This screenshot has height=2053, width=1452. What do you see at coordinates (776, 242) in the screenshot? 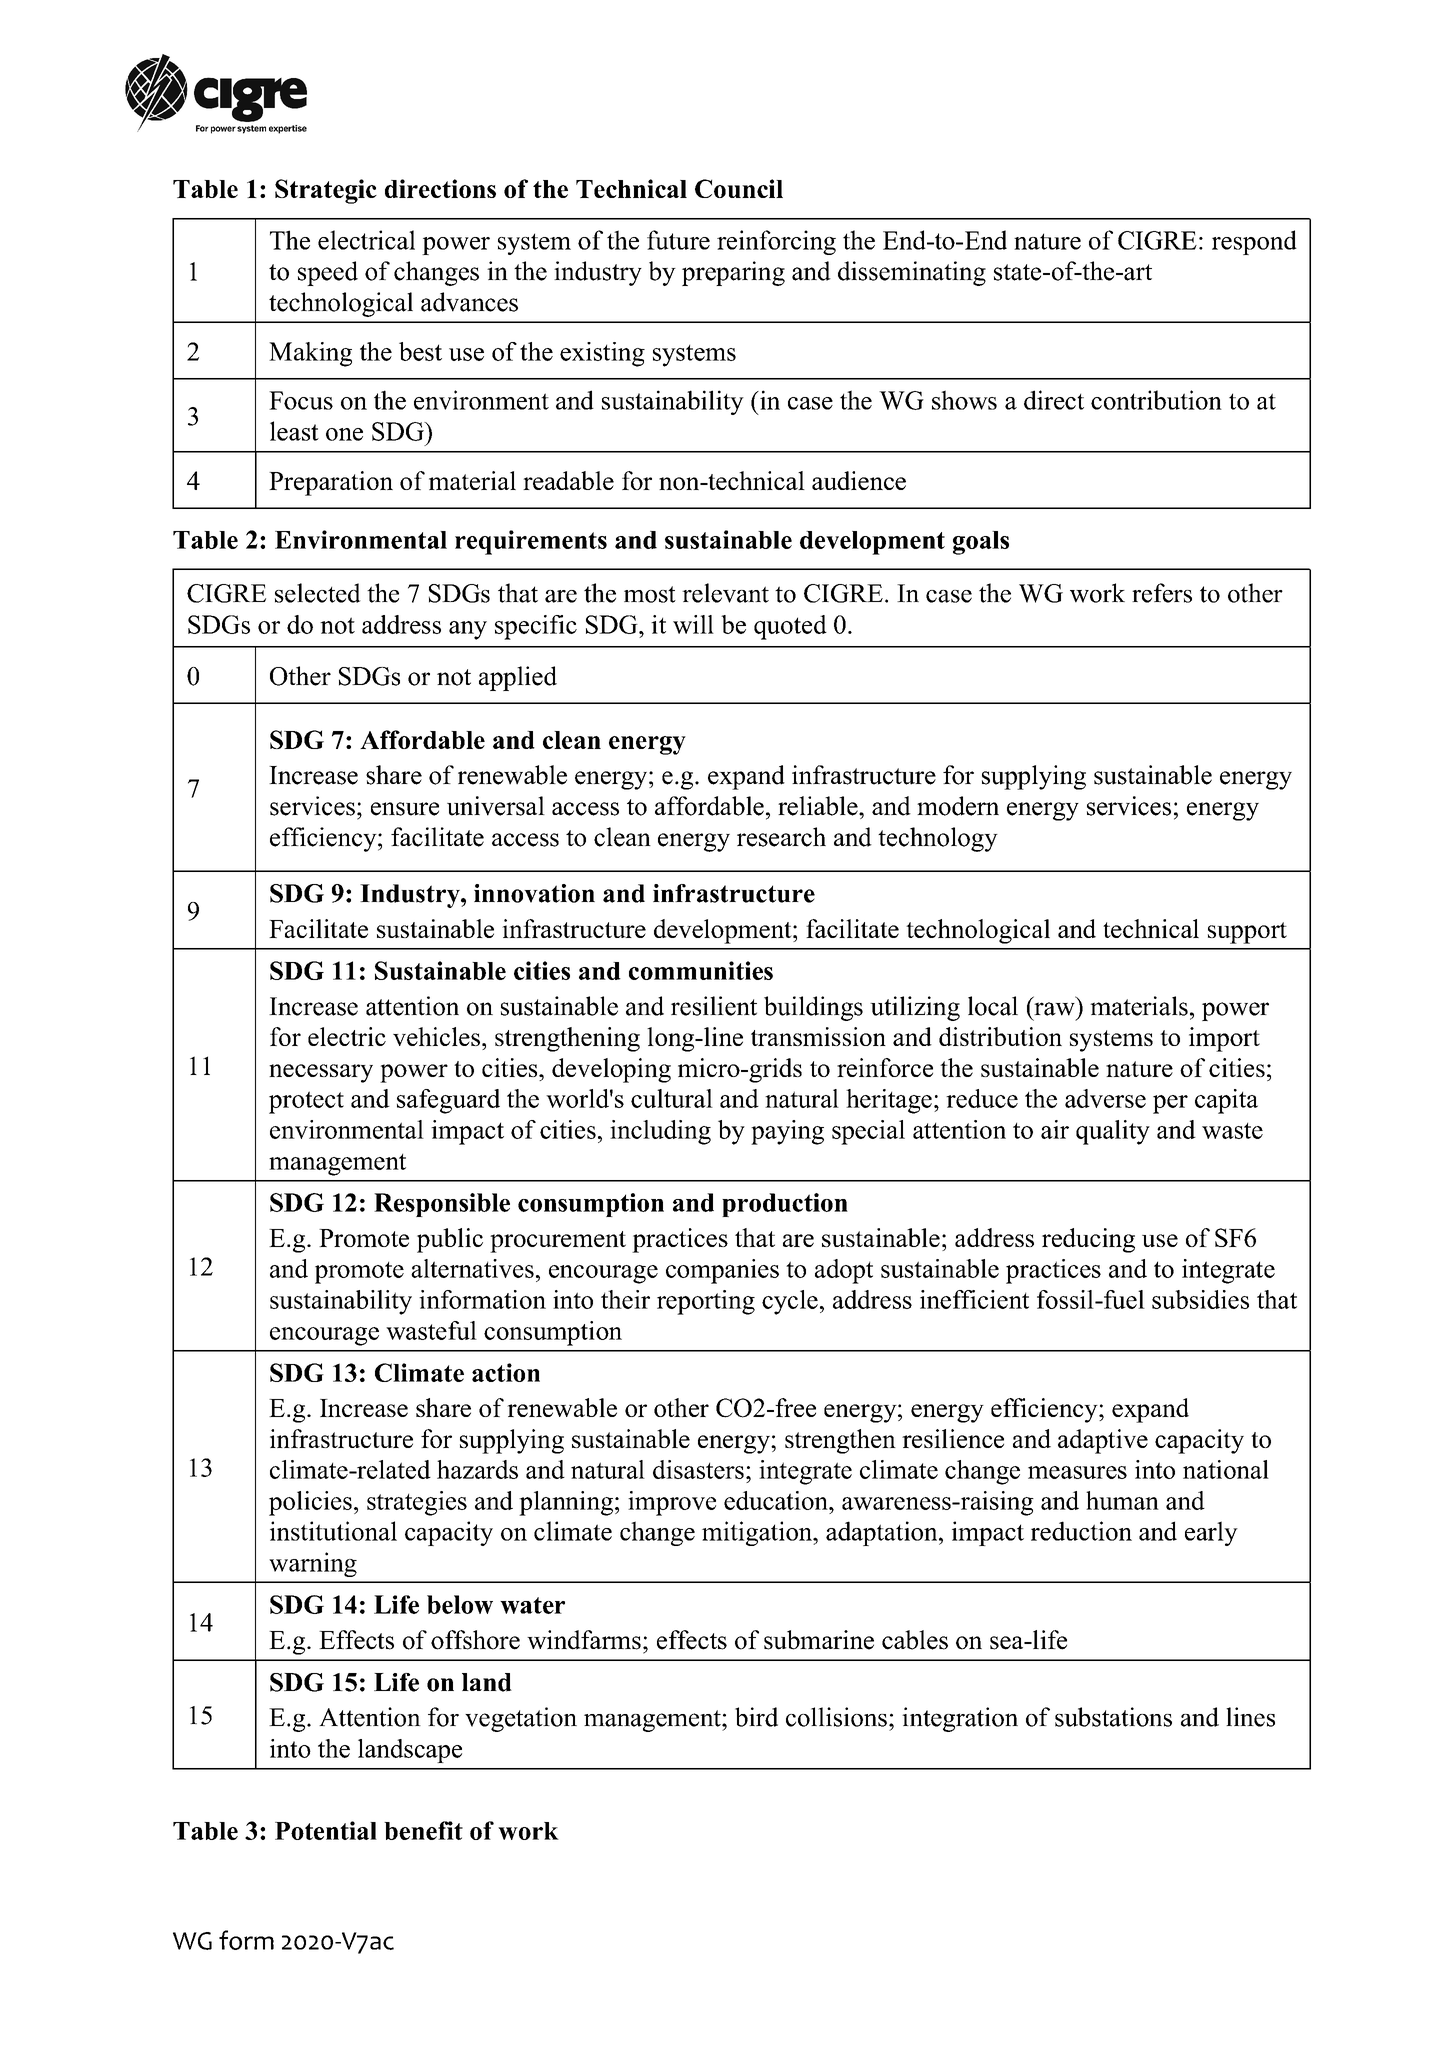
I see `reinforcing` at bounding box center [776, 242].
